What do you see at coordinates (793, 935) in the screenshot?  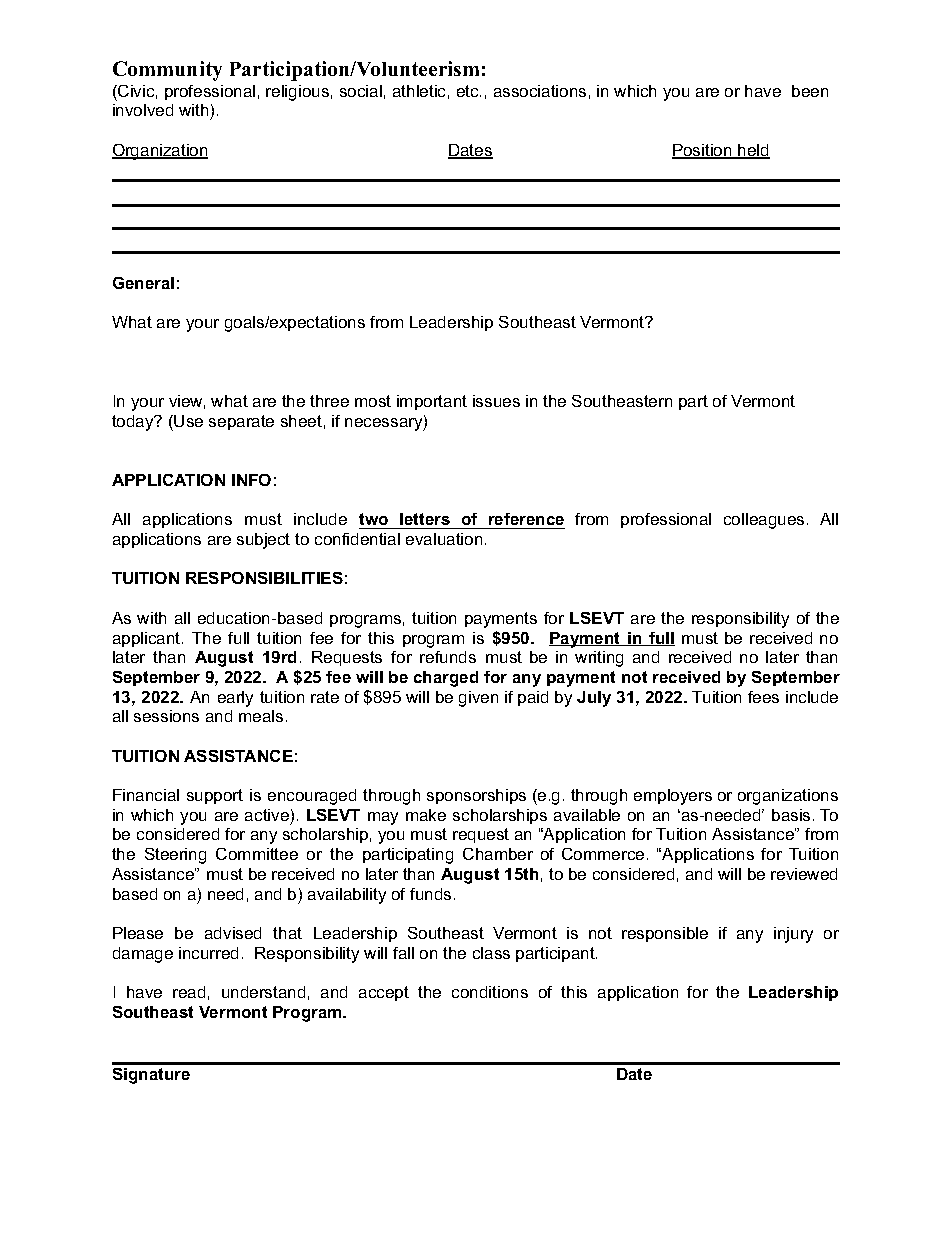 I see `injury` at bounding box center [793, 935].
